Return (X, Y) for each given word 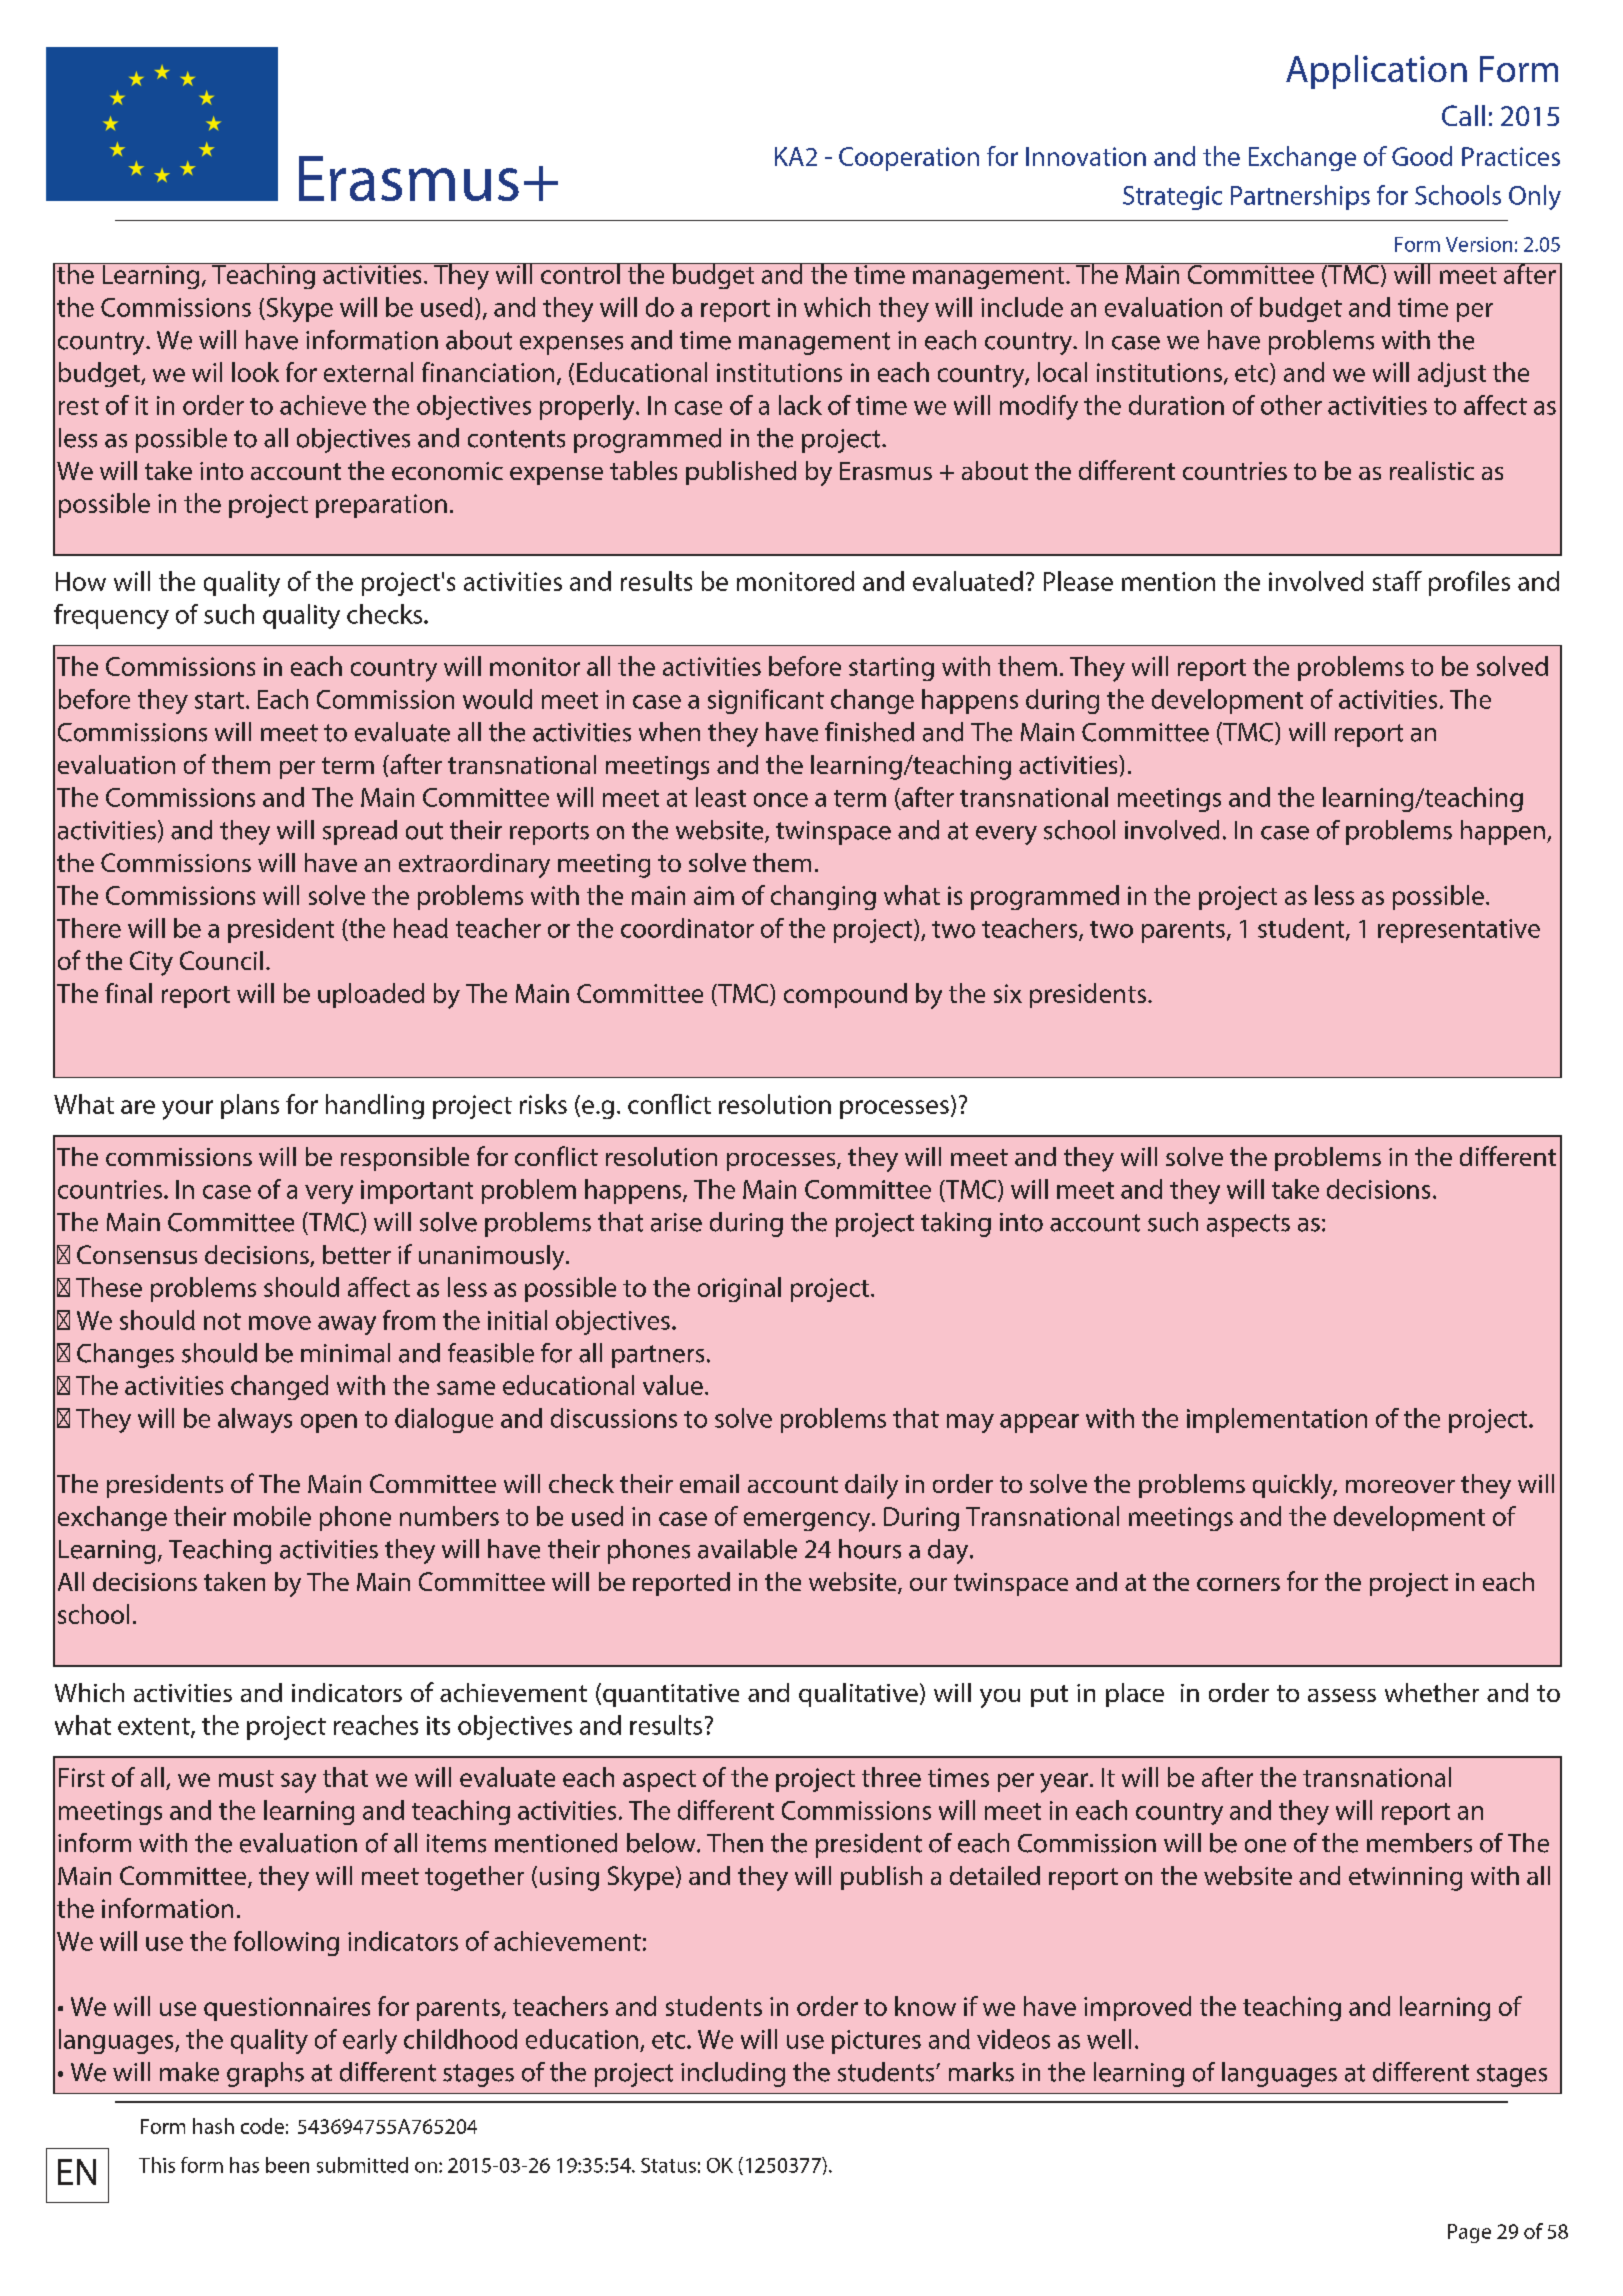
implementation (1277, 1420)
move (280, 1323)
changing (823, 897)
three (891, 1777)
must (246, 1778)
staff (1397, 581)
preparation (381, 506)
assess (1342, 1695)
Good (1422, 156)
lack (800, 405)
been (287, 2165)
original (739, 1289)
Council (221, 960)
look (255, 372)
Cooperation (909, 159)
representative (1459, 931)
